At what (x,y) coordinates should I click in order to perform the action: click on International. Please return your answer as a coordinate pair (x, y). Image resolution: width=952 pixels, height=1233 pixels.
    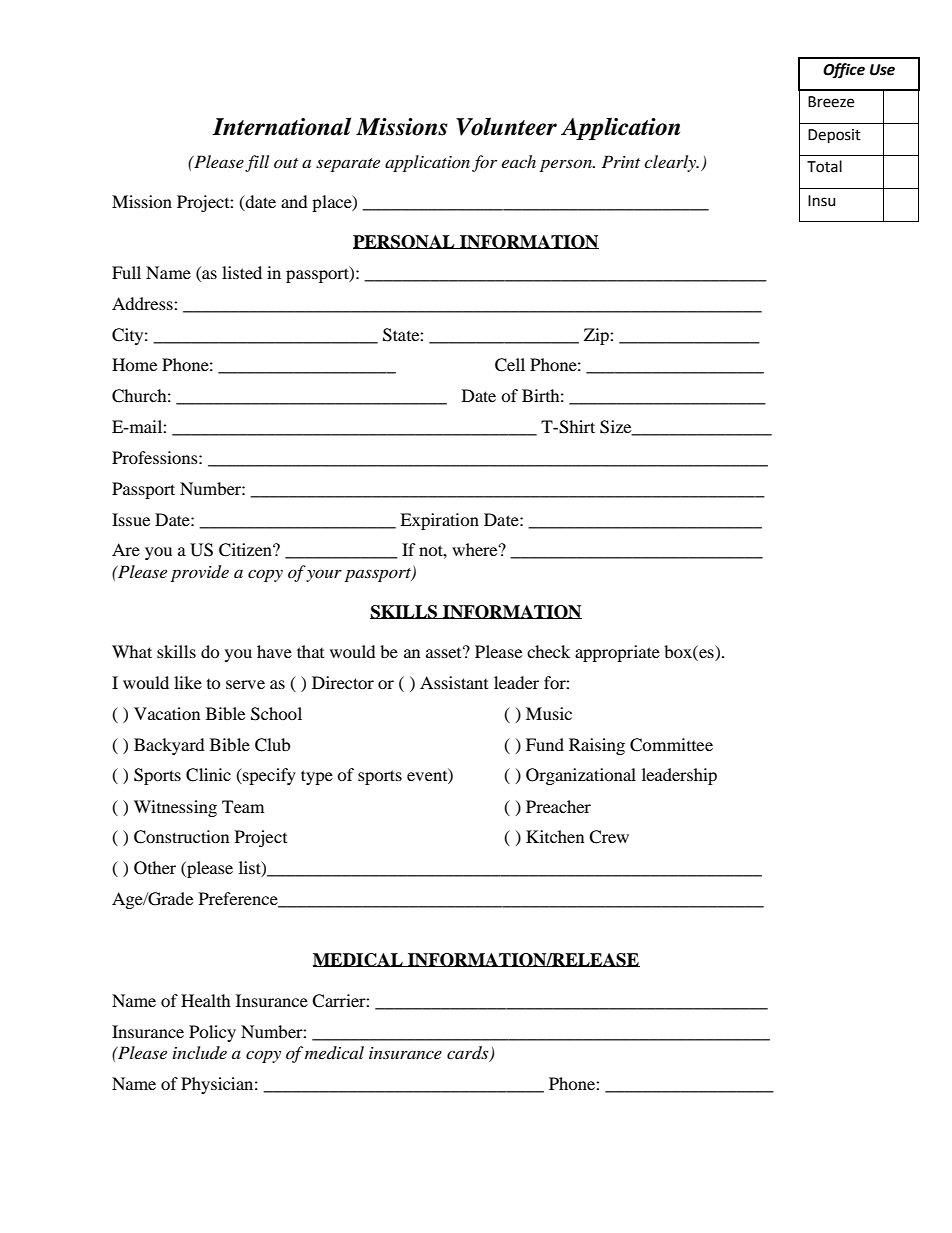
    Looking at the image, I should click on (281, 126).
